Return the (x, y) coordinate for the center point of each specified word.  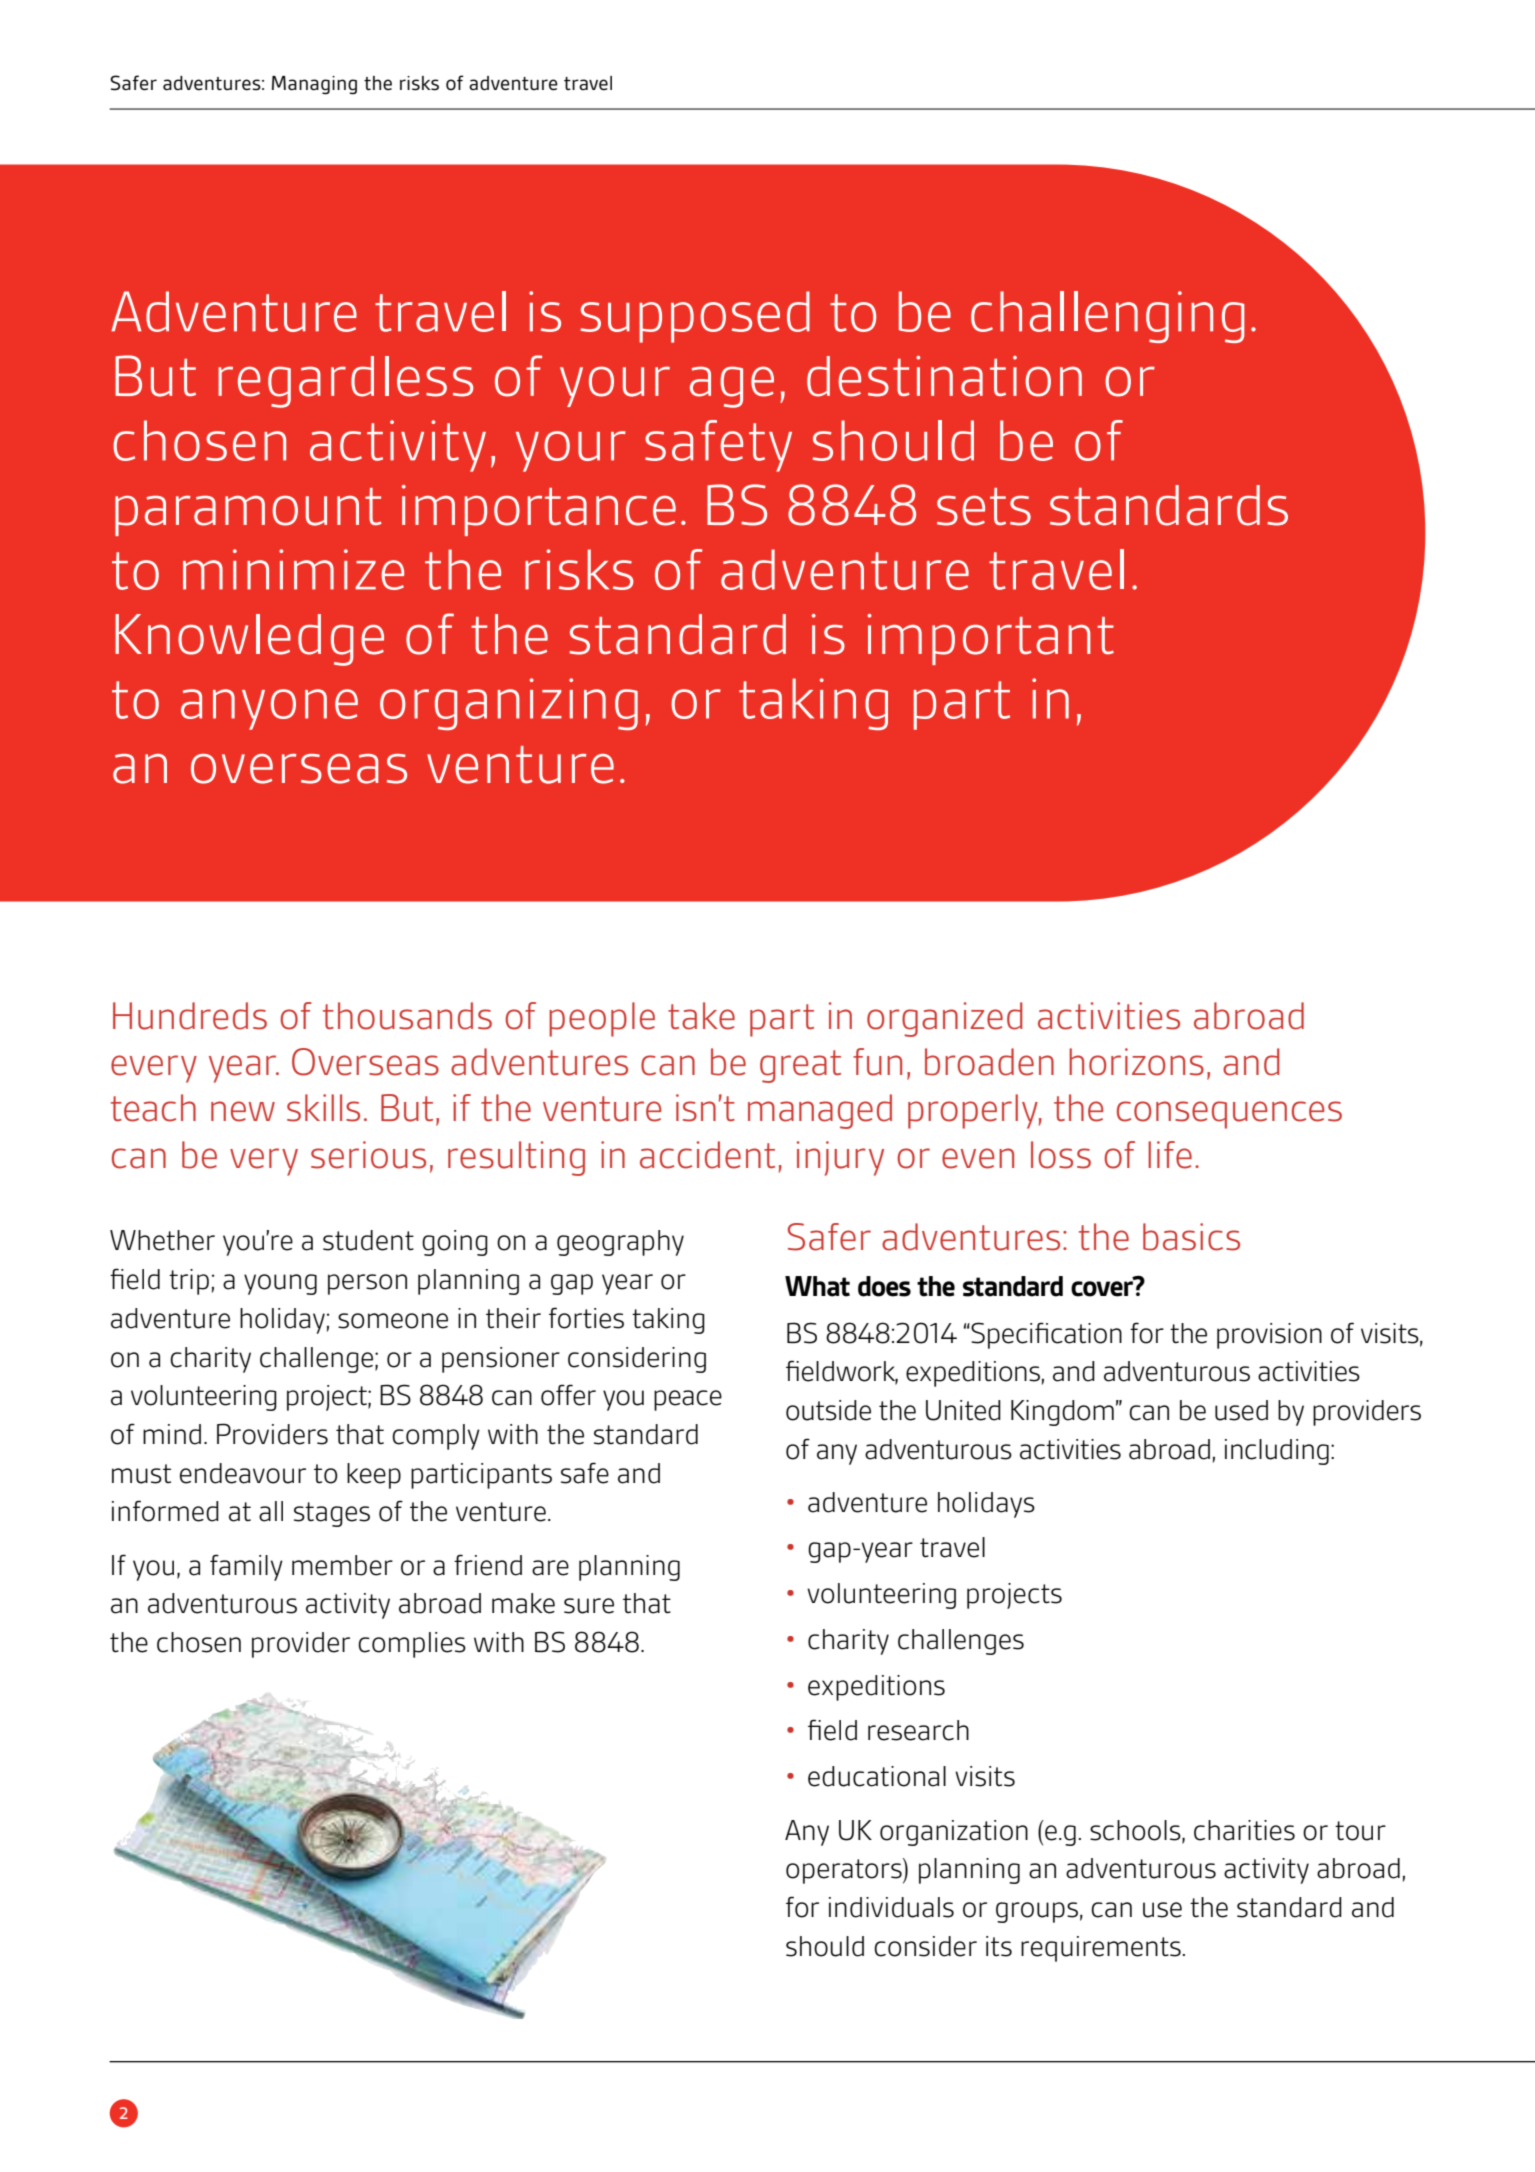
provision (1269, 1336)
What (817, 1286)
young (280, 1284)
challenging (1107, 317)
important (990, 639)
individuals (891, 1907)
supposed (695, 317)
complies (412, 1645)
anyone (269, 709)
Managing (314, 85)
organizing (509, 704)
